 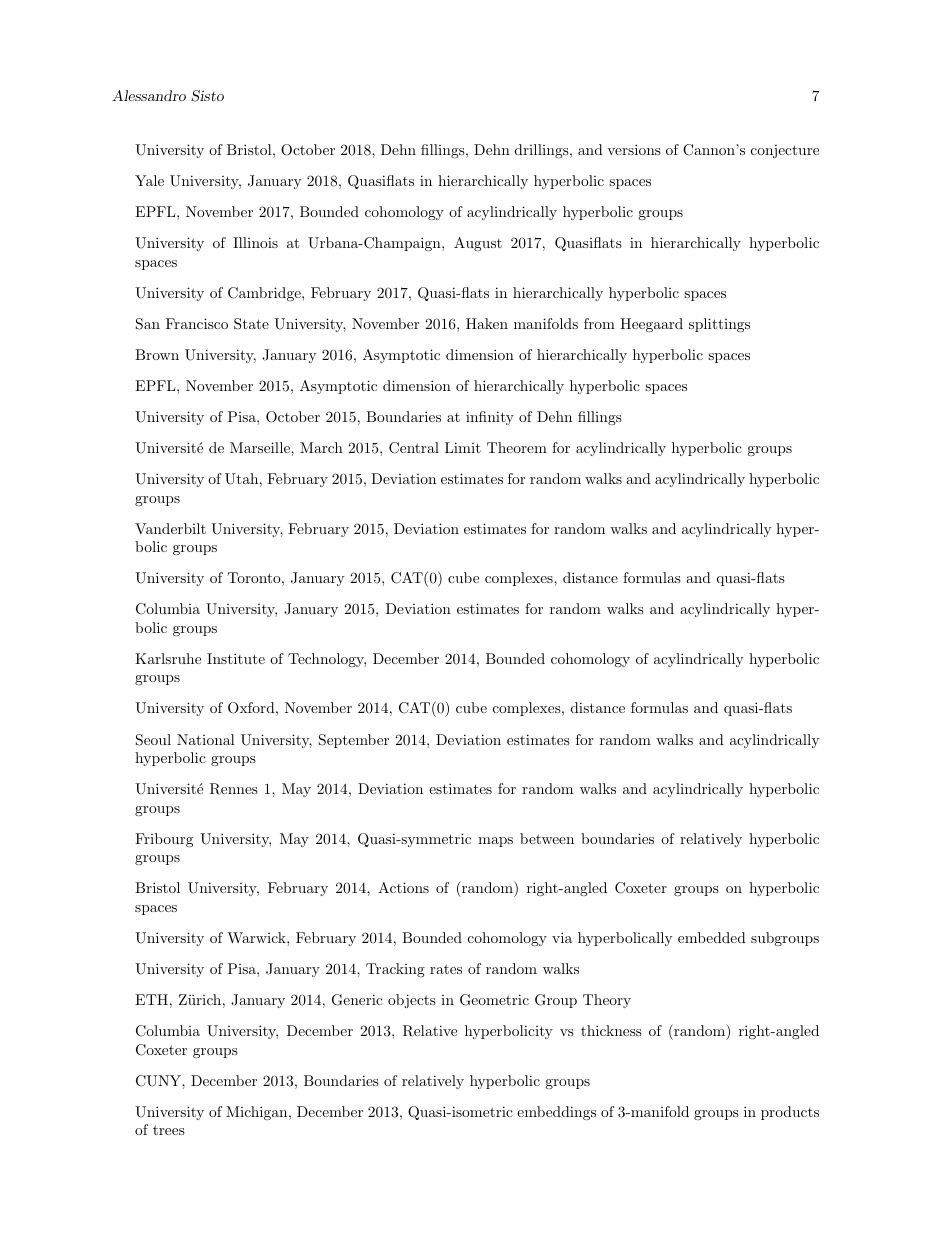 What do you see at coordinates (495, 842) in the image?
I see `maps` at bounding box center [495, 842].
